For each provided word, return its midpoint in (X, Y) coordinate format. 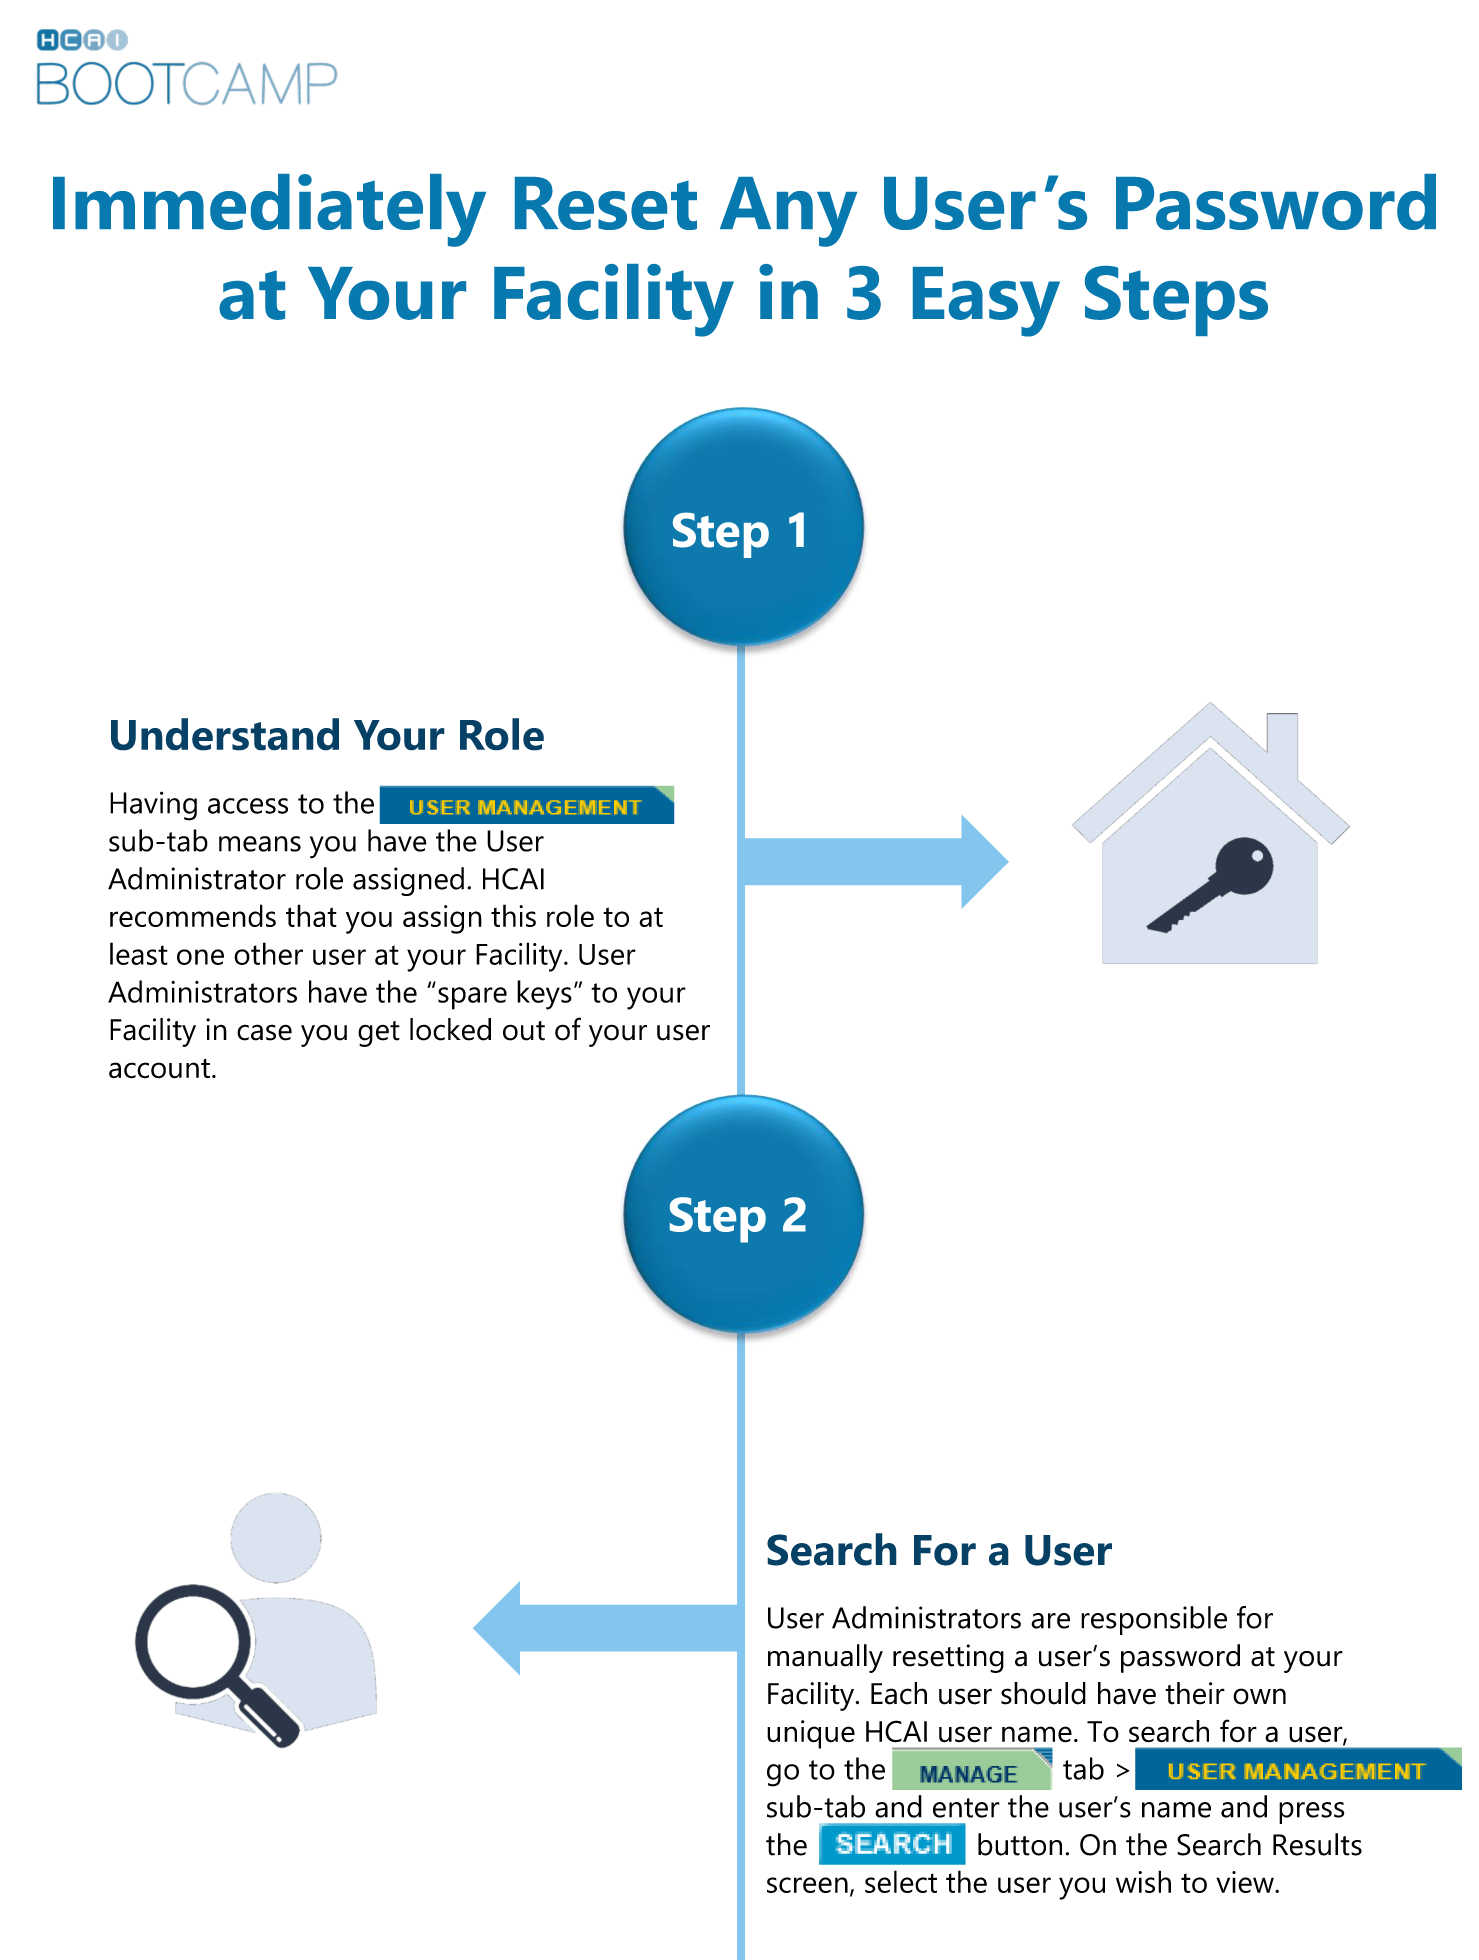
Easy (986, 302)
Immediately (269, 210)
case (264, 1032)
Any (788, 212)
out (524, 1031)
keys (544, 995)
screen (807, 1885)
